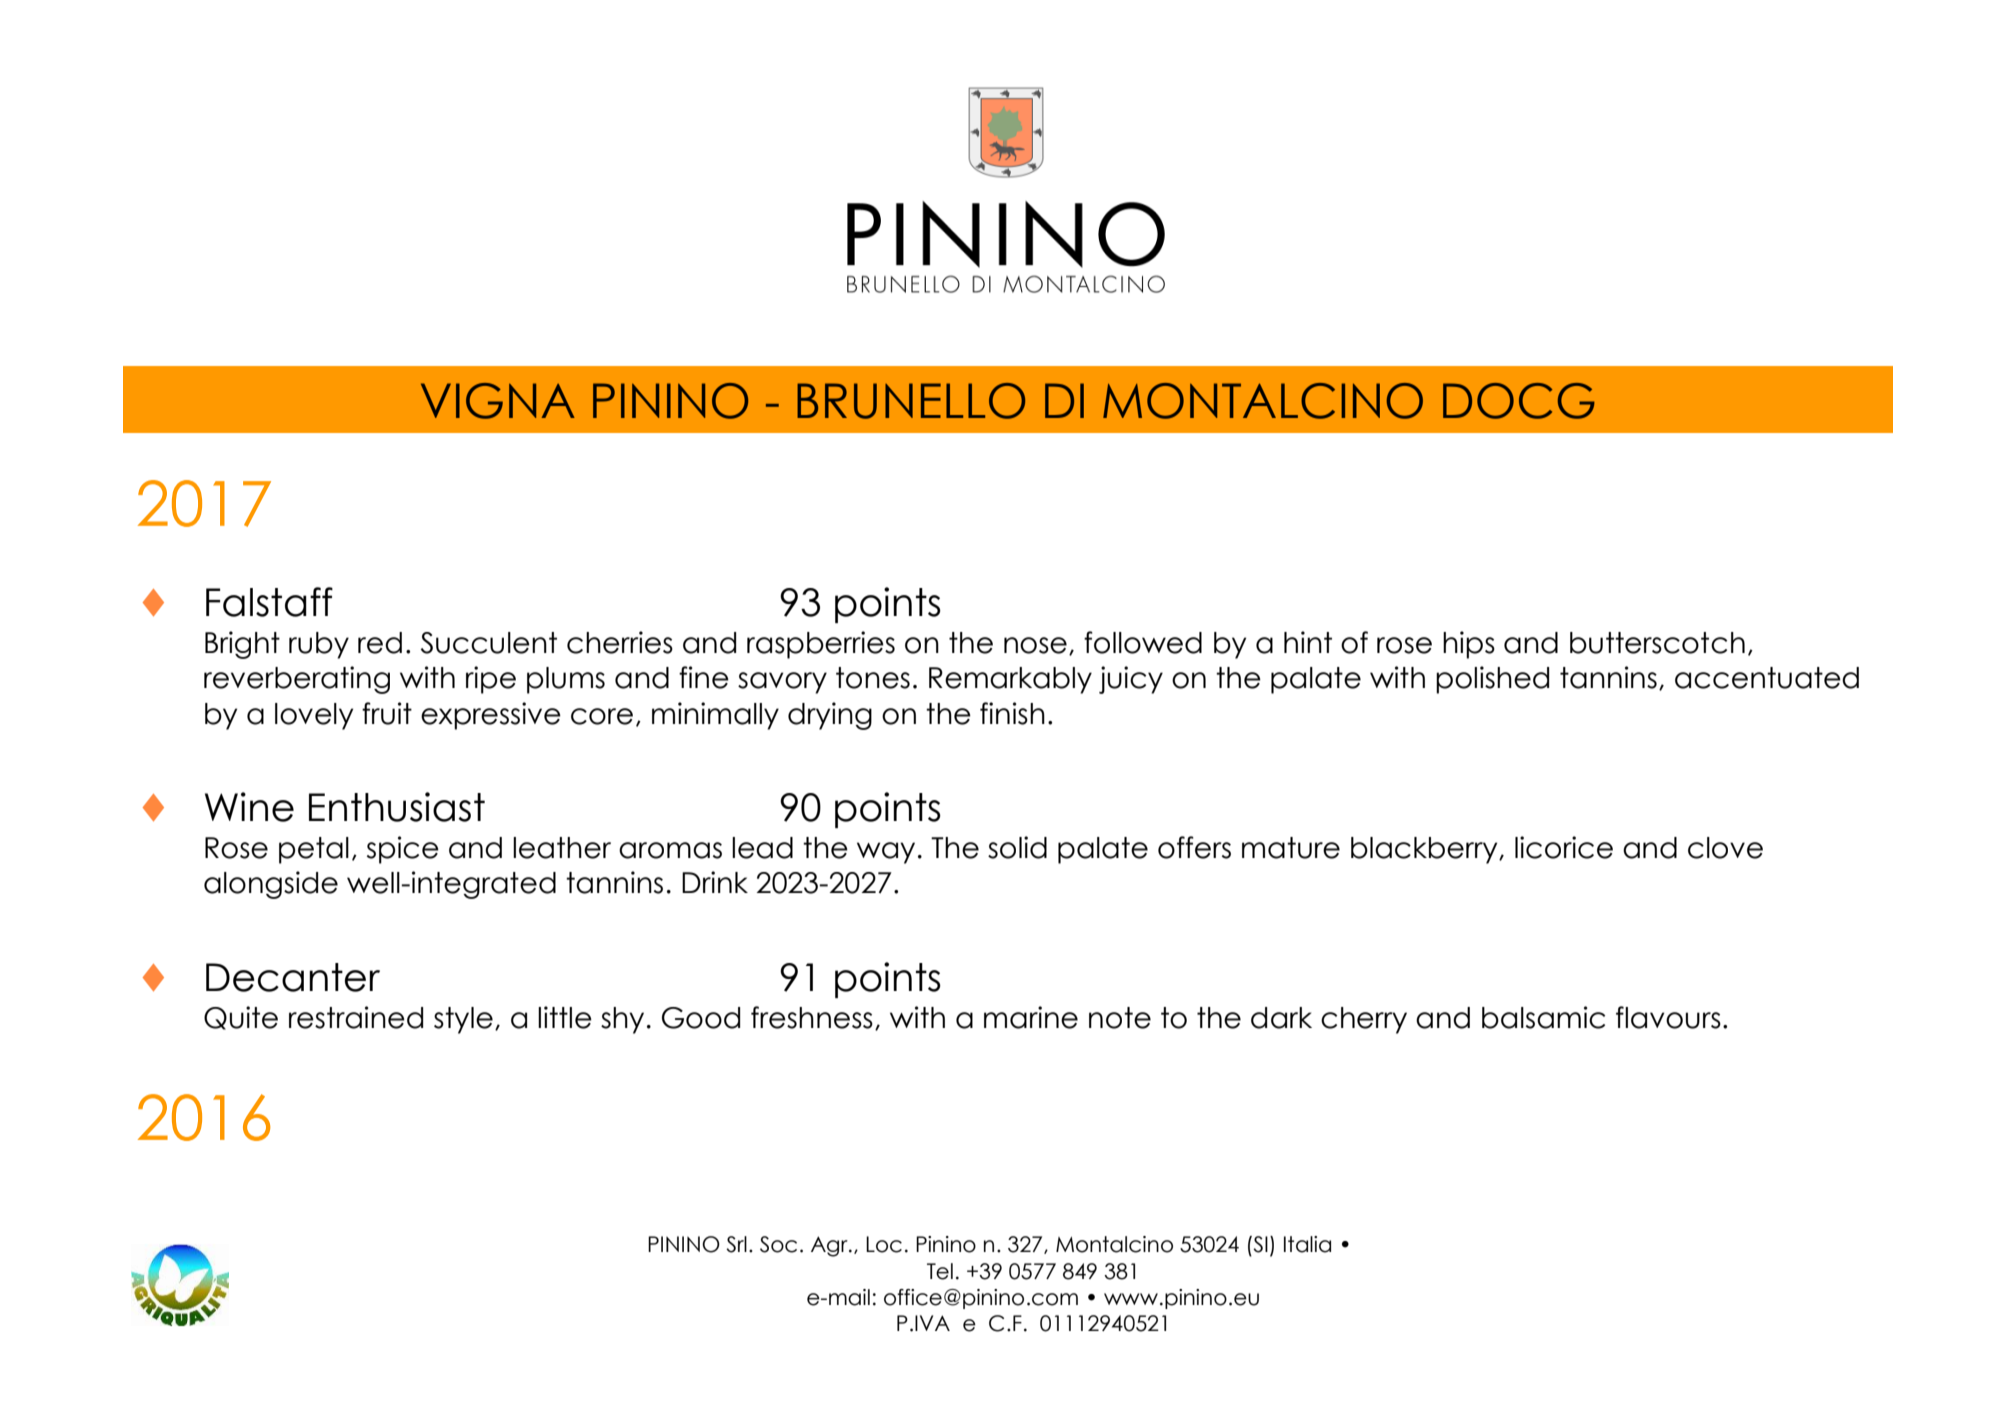 Image resolution: width=2012 pixels, height=1422 pixels. Describe the element at coordinates (380, 643) in the screenshot. I see `red` at that location.
